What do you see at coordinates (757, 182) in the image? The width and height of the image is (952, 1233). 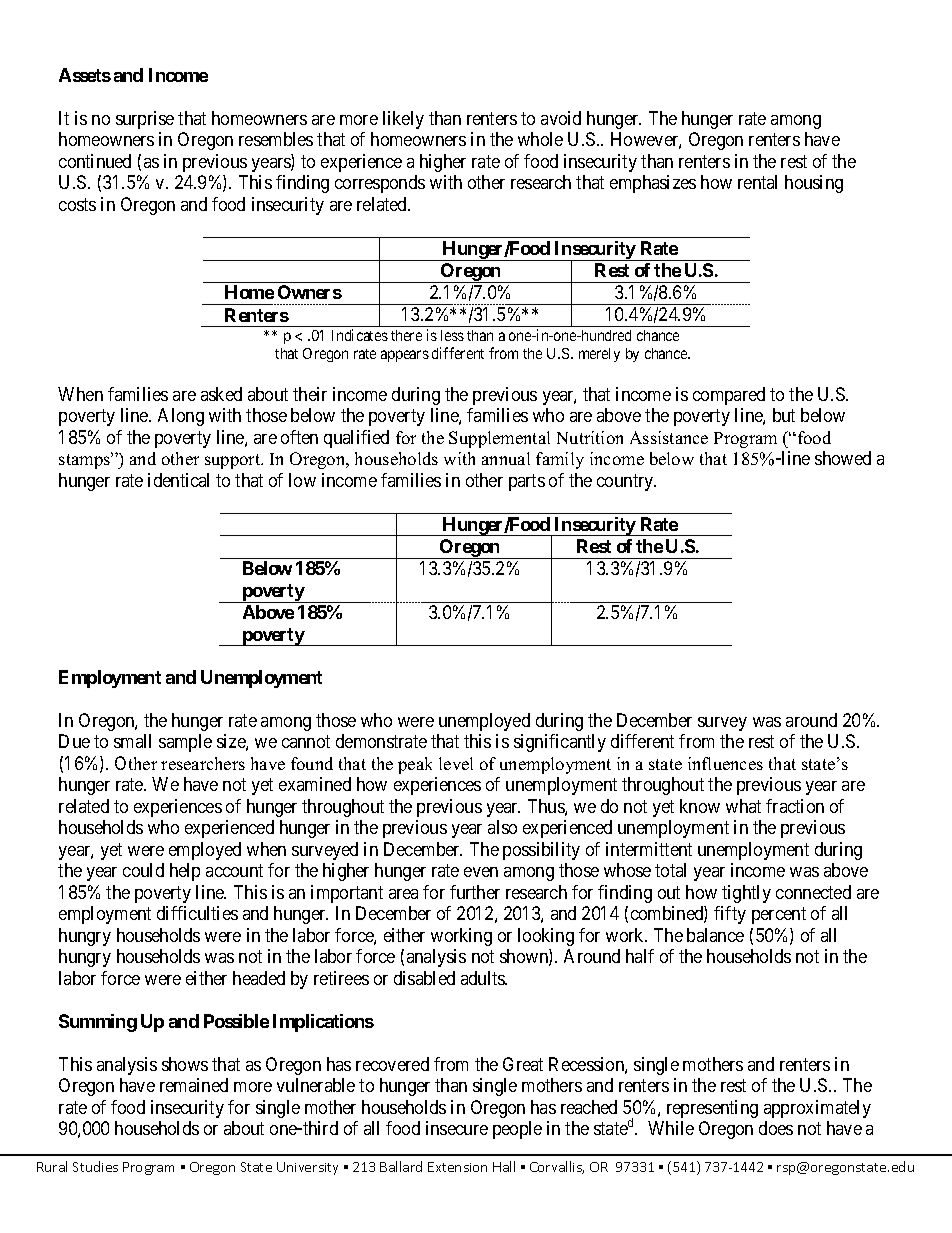 I see `rental` at bounding box center [757, 182].
